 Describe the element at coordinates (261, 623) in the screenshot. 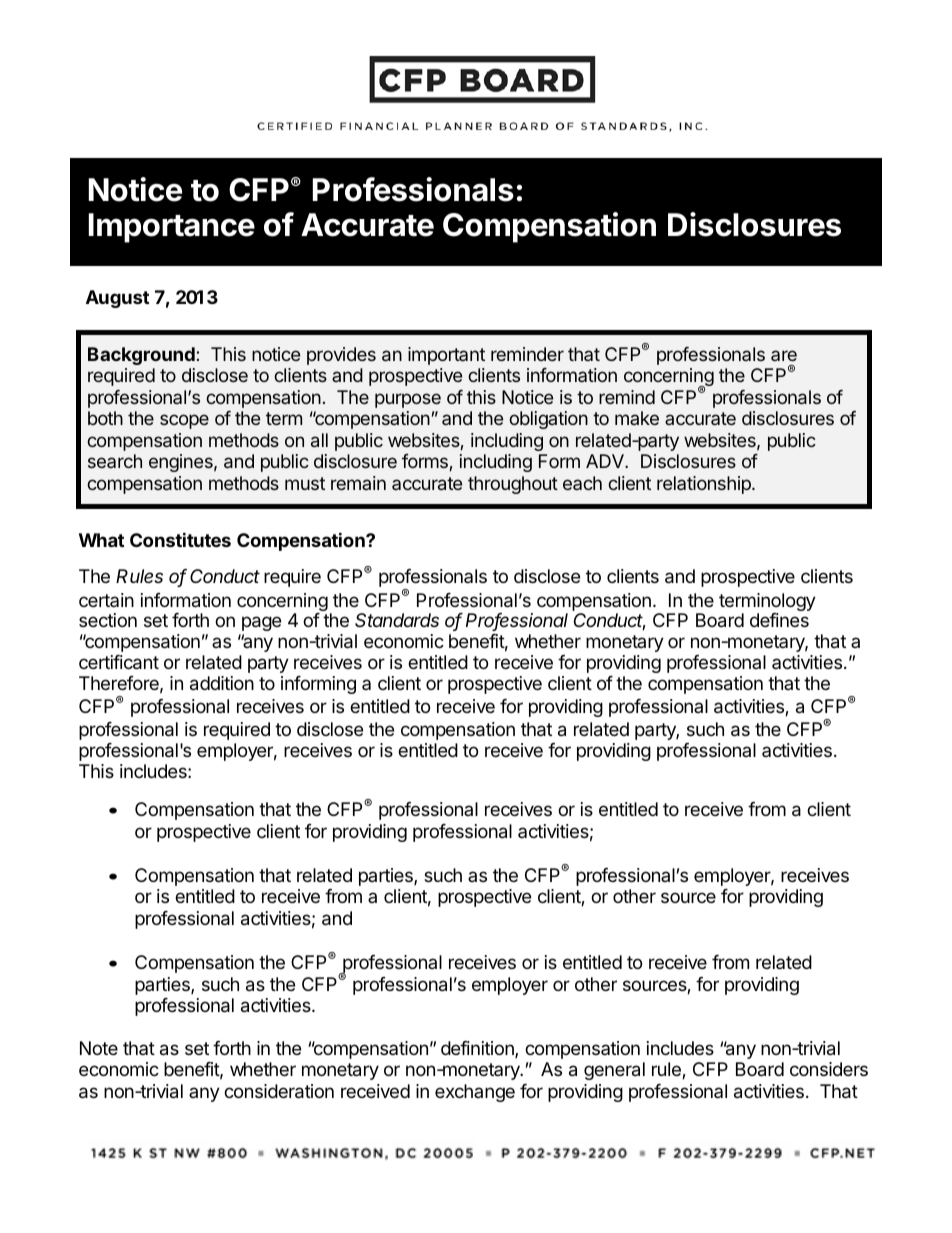

I see `page` at that location.
